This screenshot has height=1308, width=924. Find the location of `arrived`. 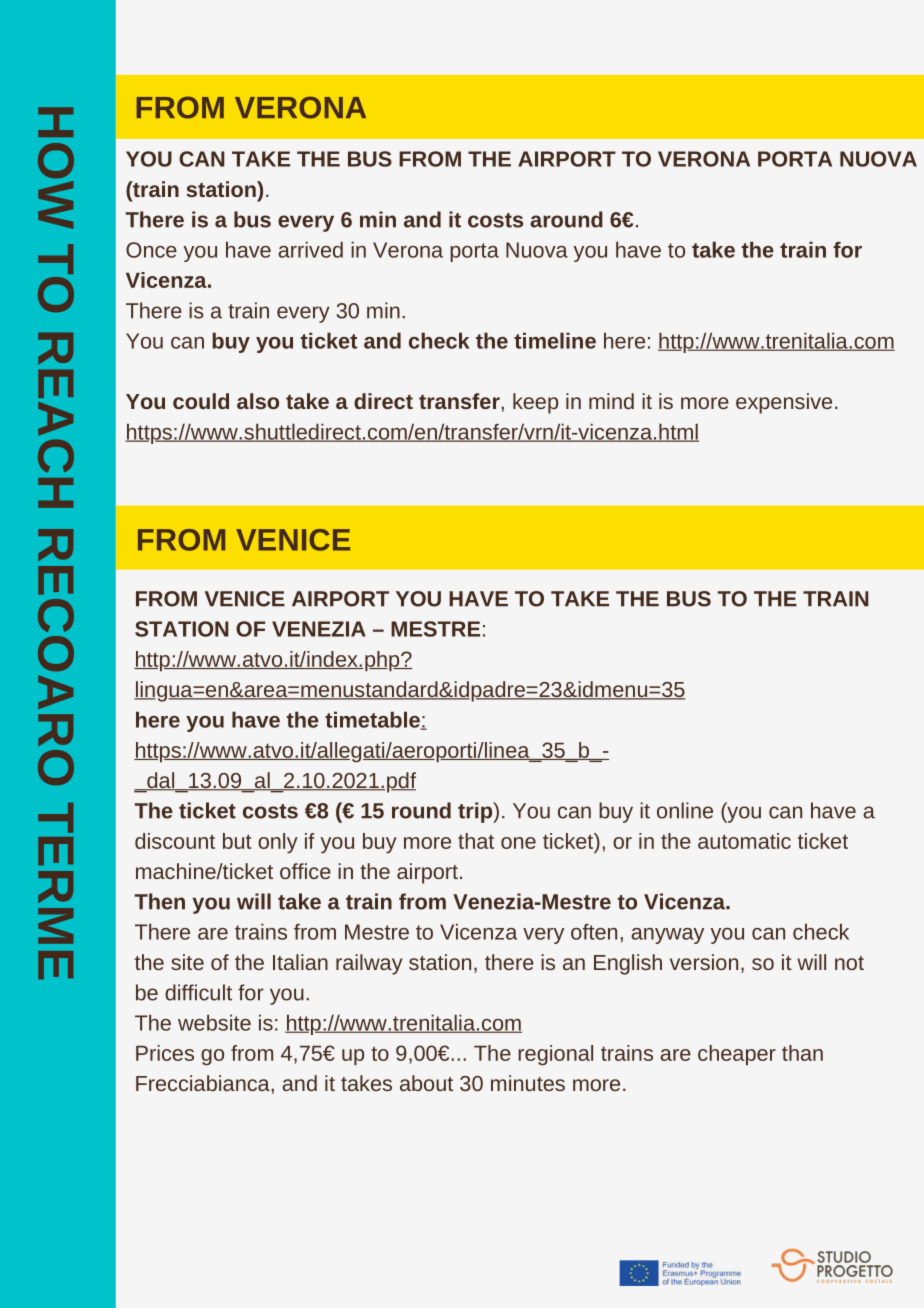

arrived is located at coordinates (310, 249).
